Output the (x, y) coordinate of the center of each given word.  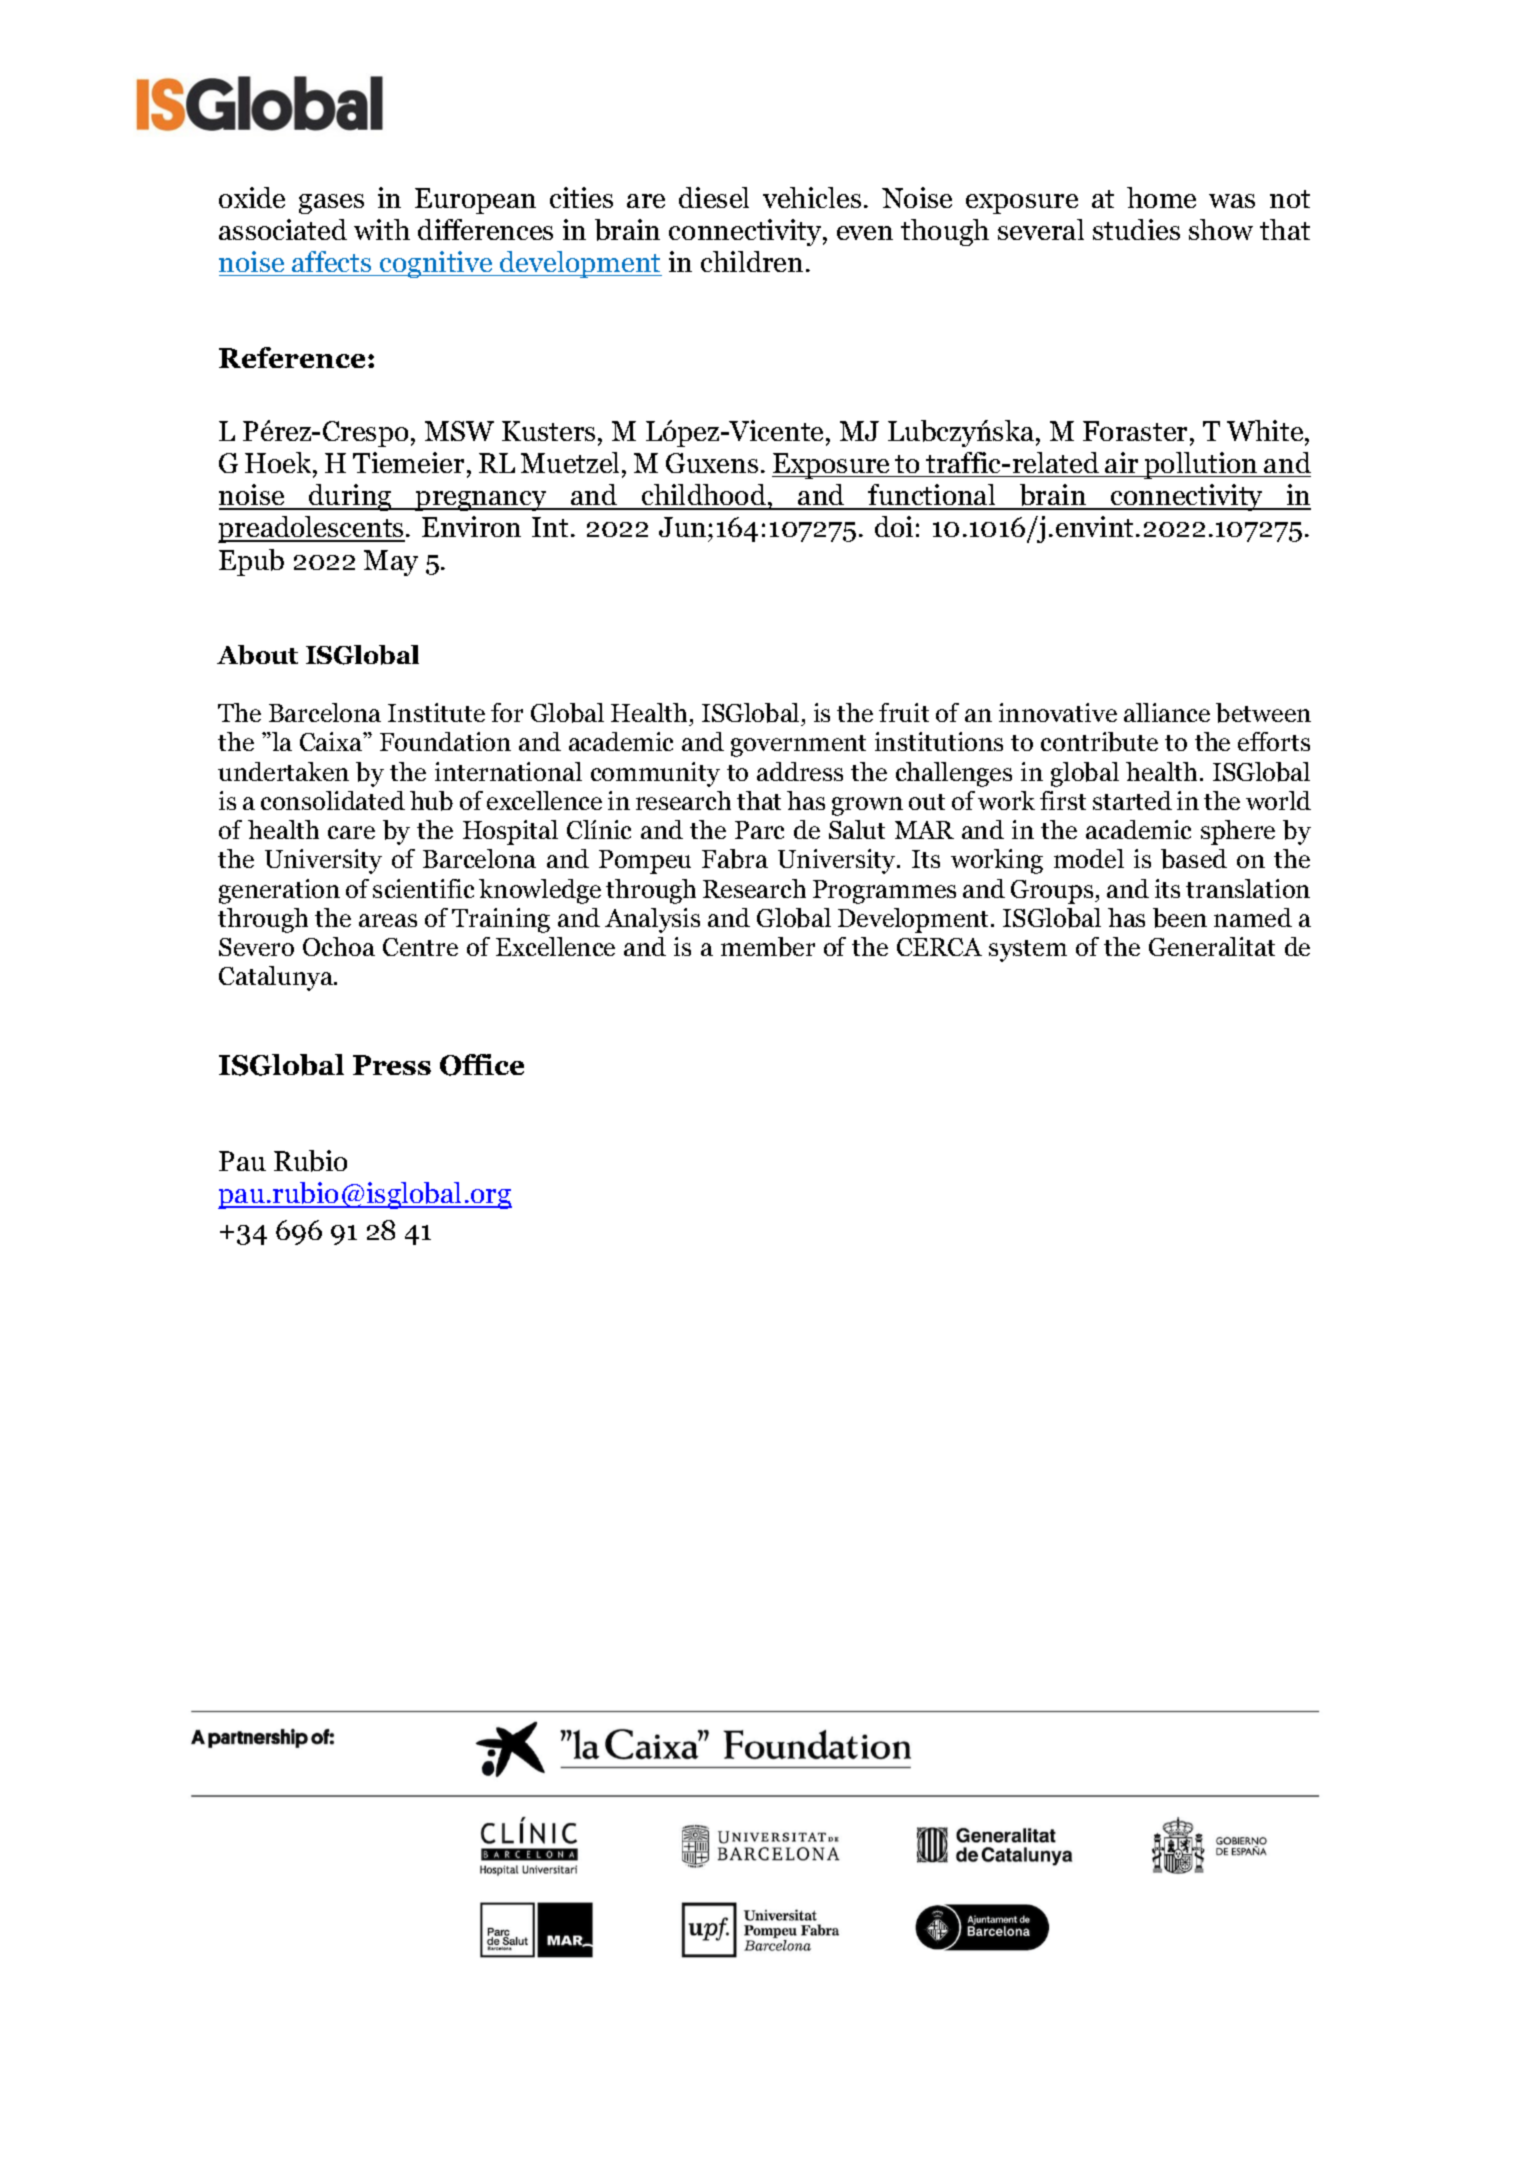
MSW (459, 431)
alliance (1167, 712)
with (382, 229)
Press (392, 1065)
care (351, 832)
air (1121, 462)
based (1194, 859)
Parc (759, 830)
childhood (704, 496)
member (768, 947)
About (257, 655)
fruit (904, 712)
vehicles (812, 197)
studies (1136, 229)
